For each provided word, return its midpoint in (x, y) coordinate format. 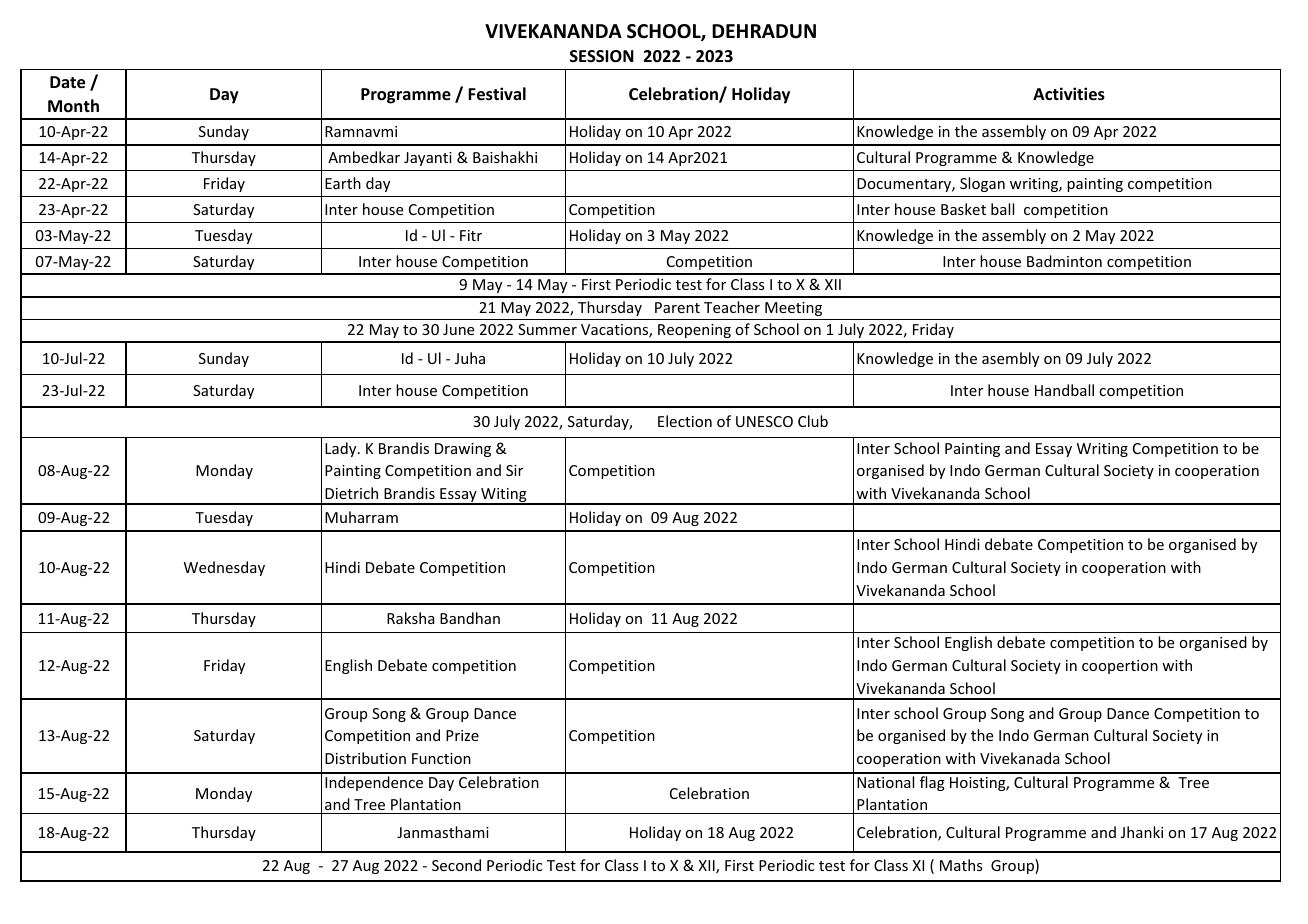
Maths (961, 865)
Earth (343, 183)
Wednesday (224, 568)
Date (67, 82)
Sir (514, 470)
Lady (342, 449)
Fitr (471, 235)
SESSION (602, 56)
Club (813, 421)
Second (456, 865)
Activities (1069, 94)
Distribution (365, 758)
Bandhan (470, 618)
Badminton (1064, 261)
